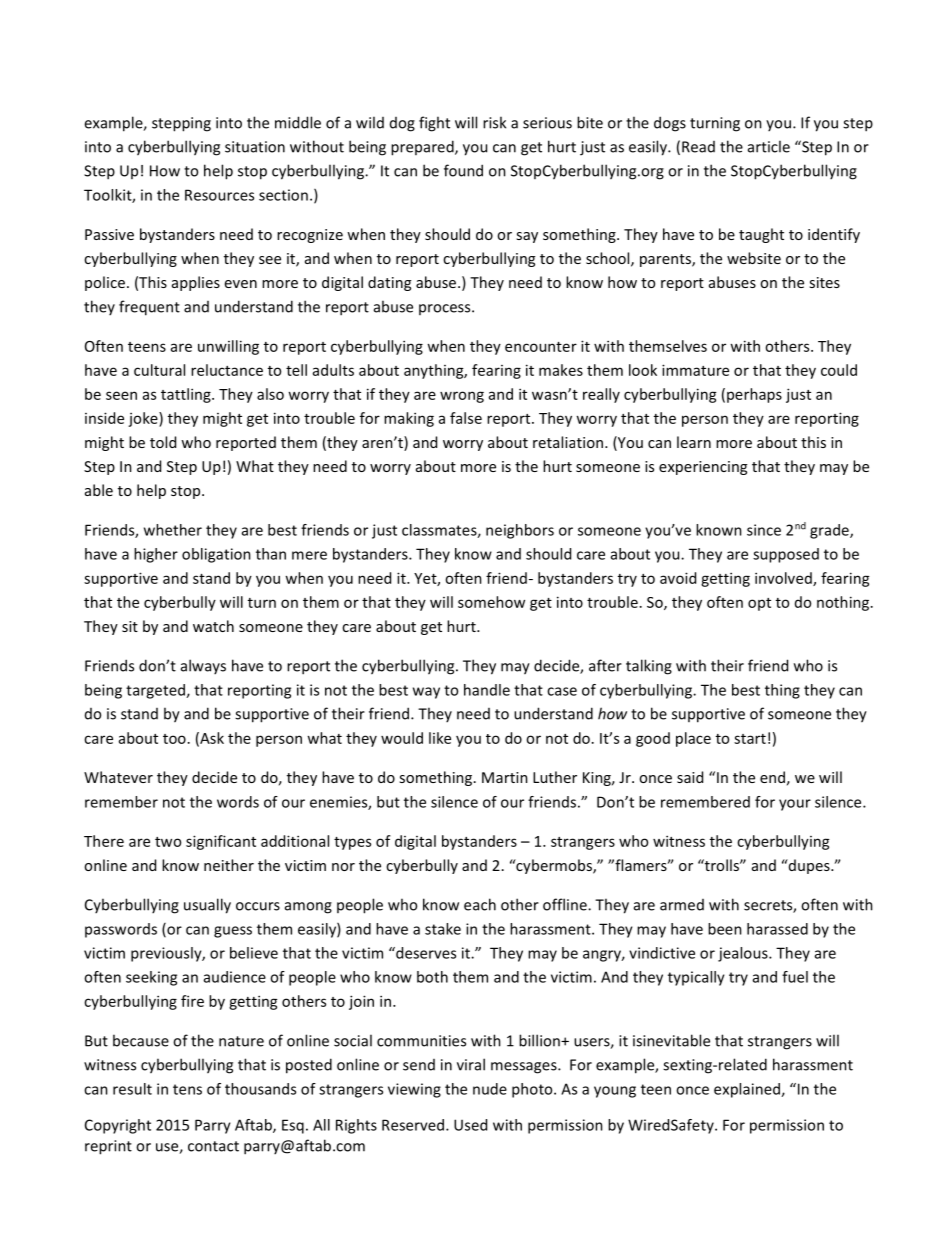 The height and width of the page is (1233, 952). I want to click on situation, so click(255, 147).
